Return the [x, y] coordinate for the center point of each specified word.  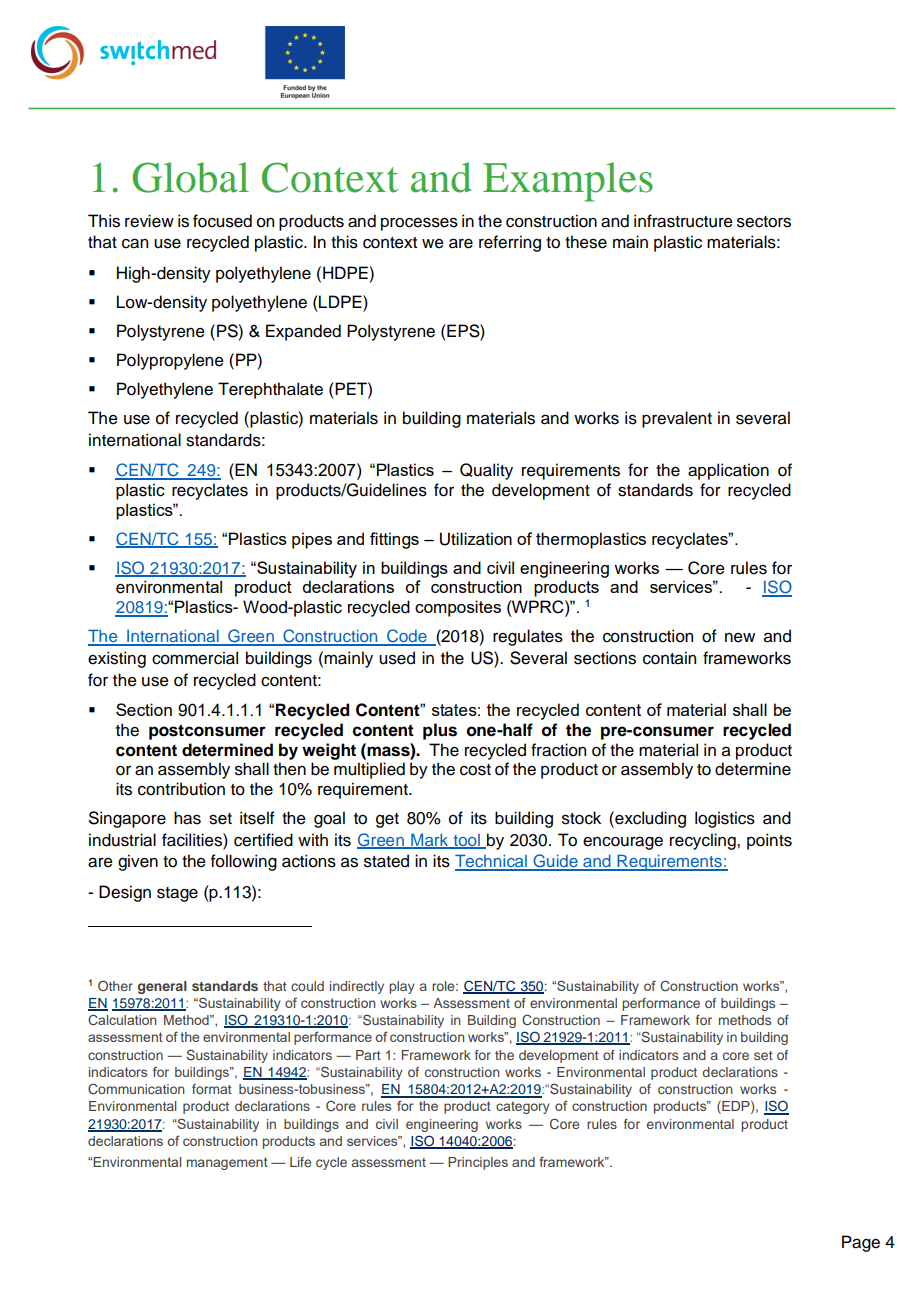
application [728, 471]
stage [177, 894]
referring [510, 243]
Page [861, 1243]
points [769, 841]
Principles [478, 1163]
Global [190, 177]
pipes [312, 540]
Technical [492, 862]
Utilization [476, 539]
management [227, 1163]
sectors [764, 222]
